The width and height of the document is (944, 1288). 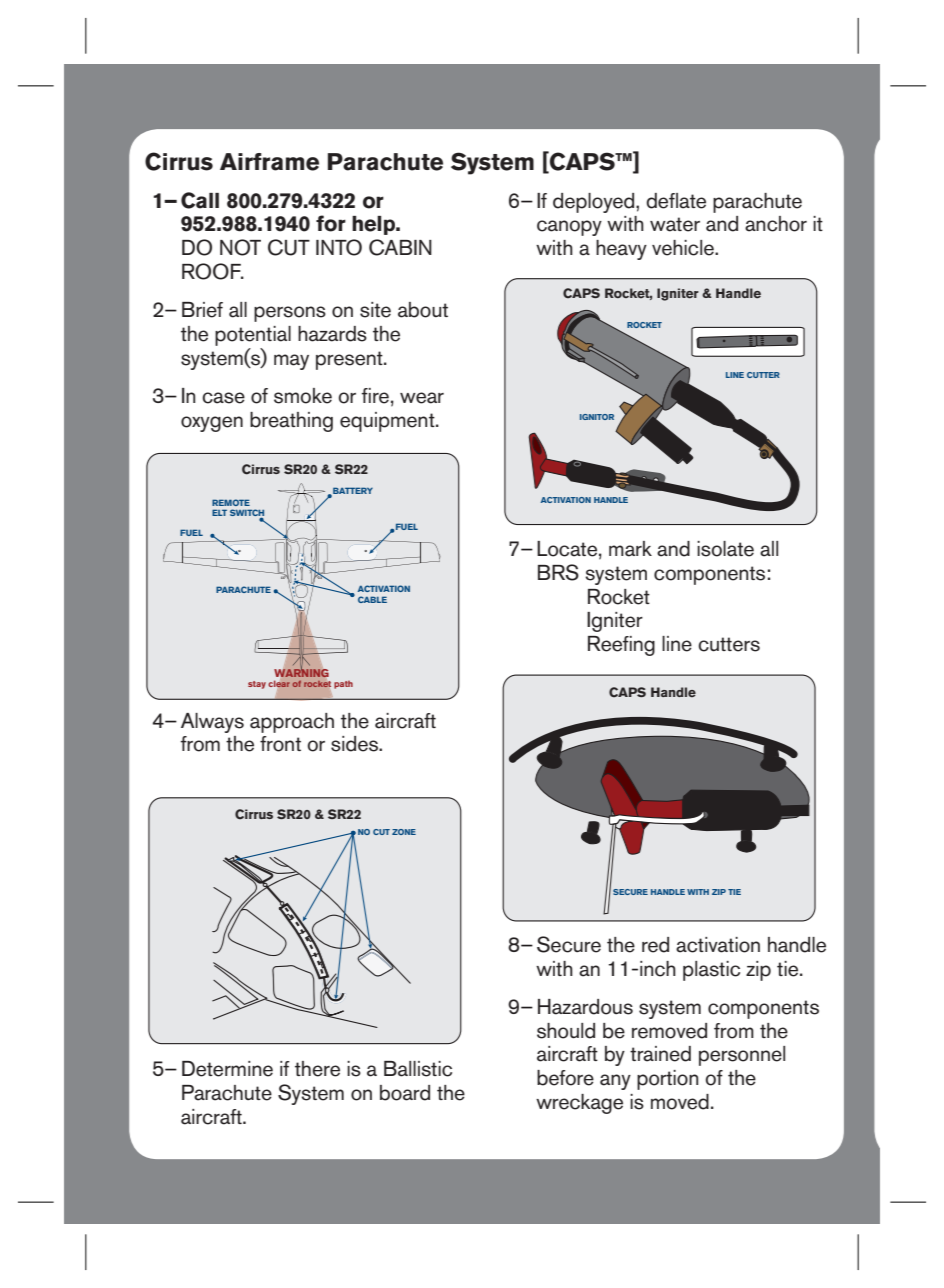 I want to click on water, so click(x=675, y=224).
